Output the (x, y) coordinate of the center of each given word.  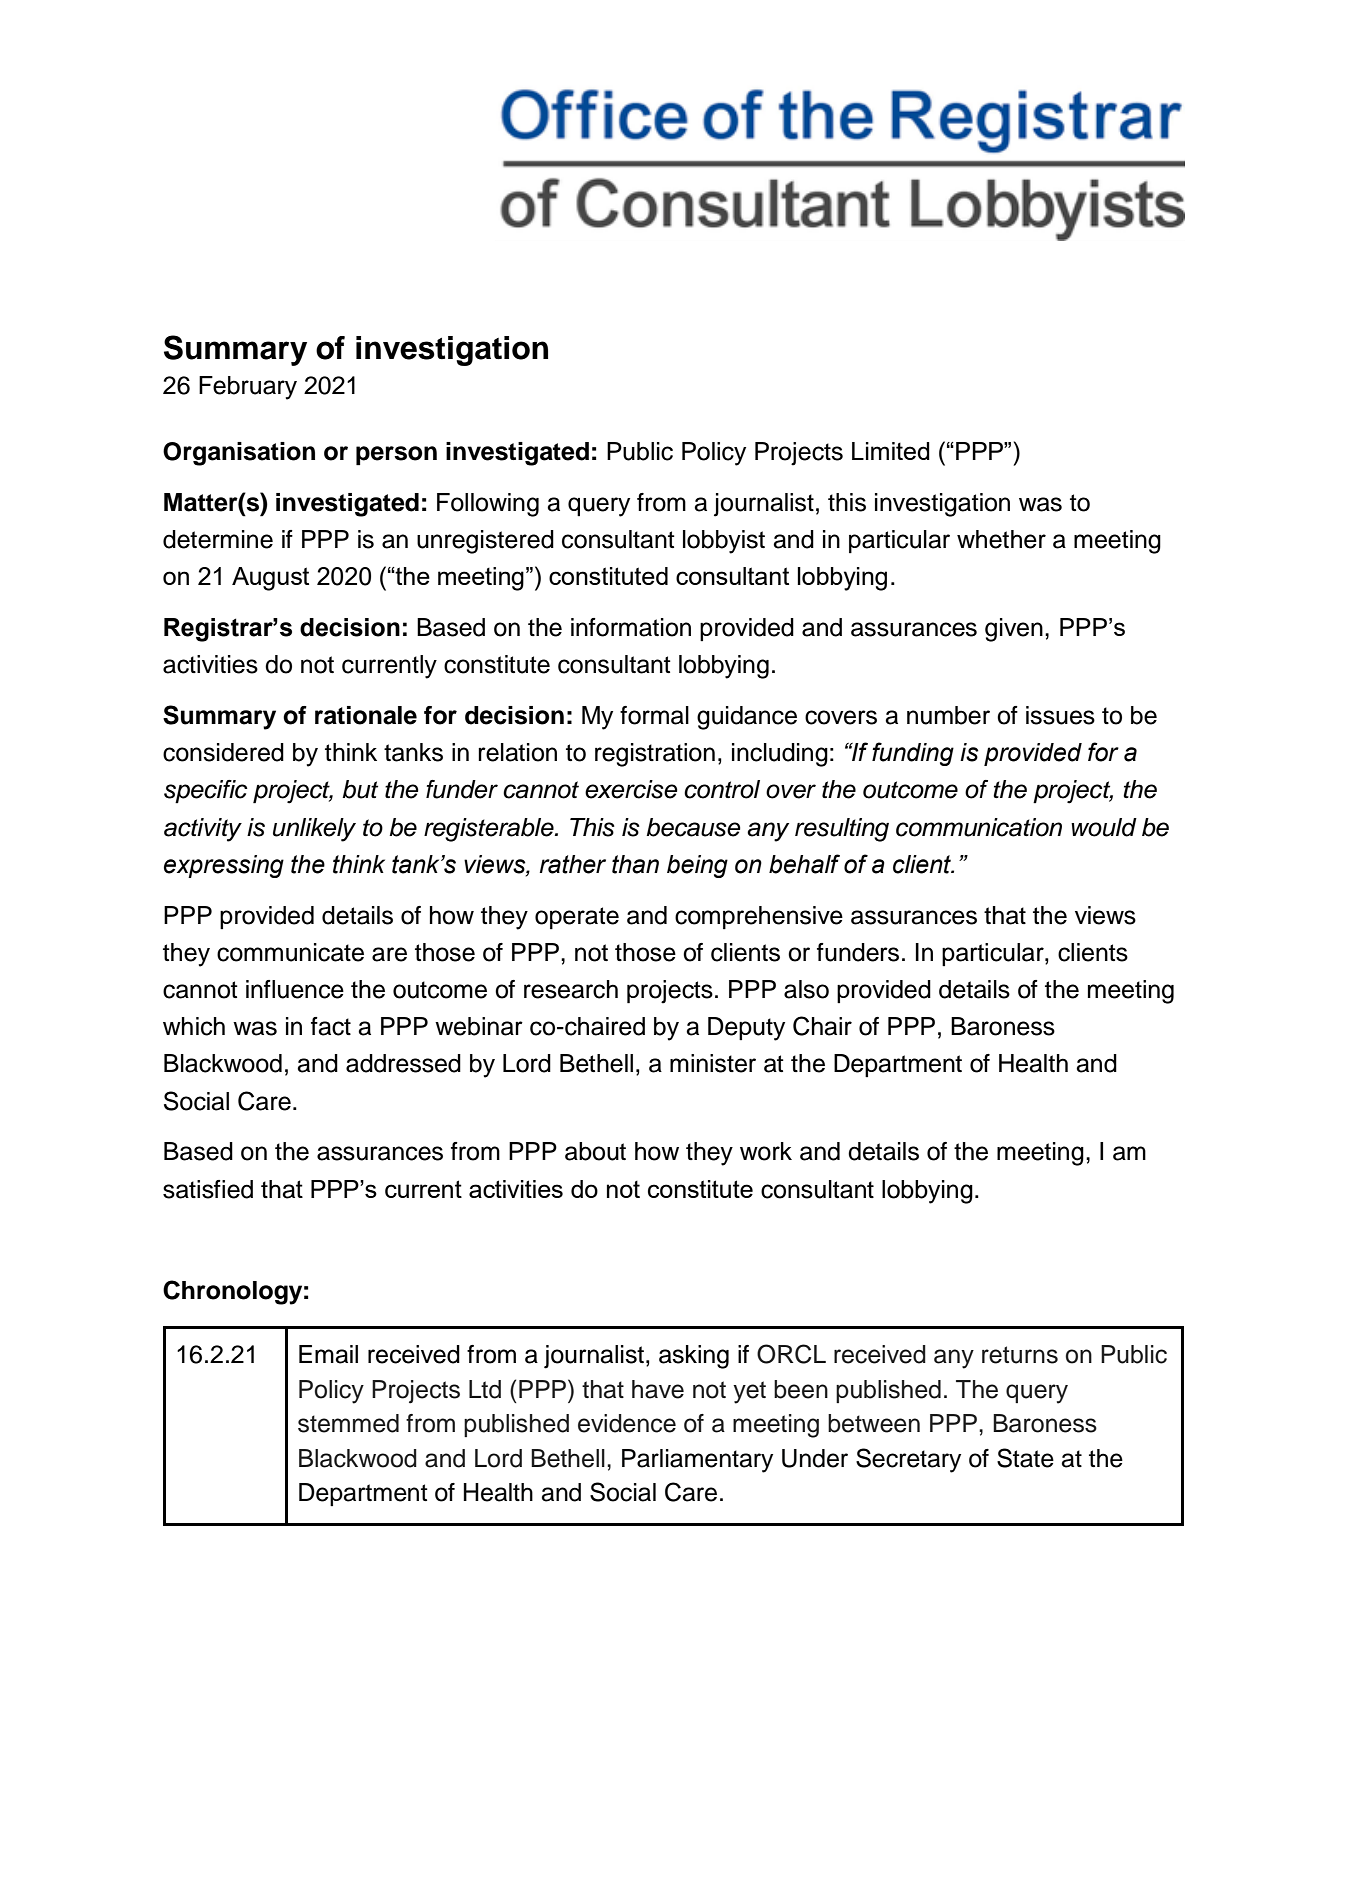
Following (488, 505)
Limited (891, 451)
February (248, 388)
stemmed (348, 1423)
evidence (627, 1423)
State (1025, 1458)
